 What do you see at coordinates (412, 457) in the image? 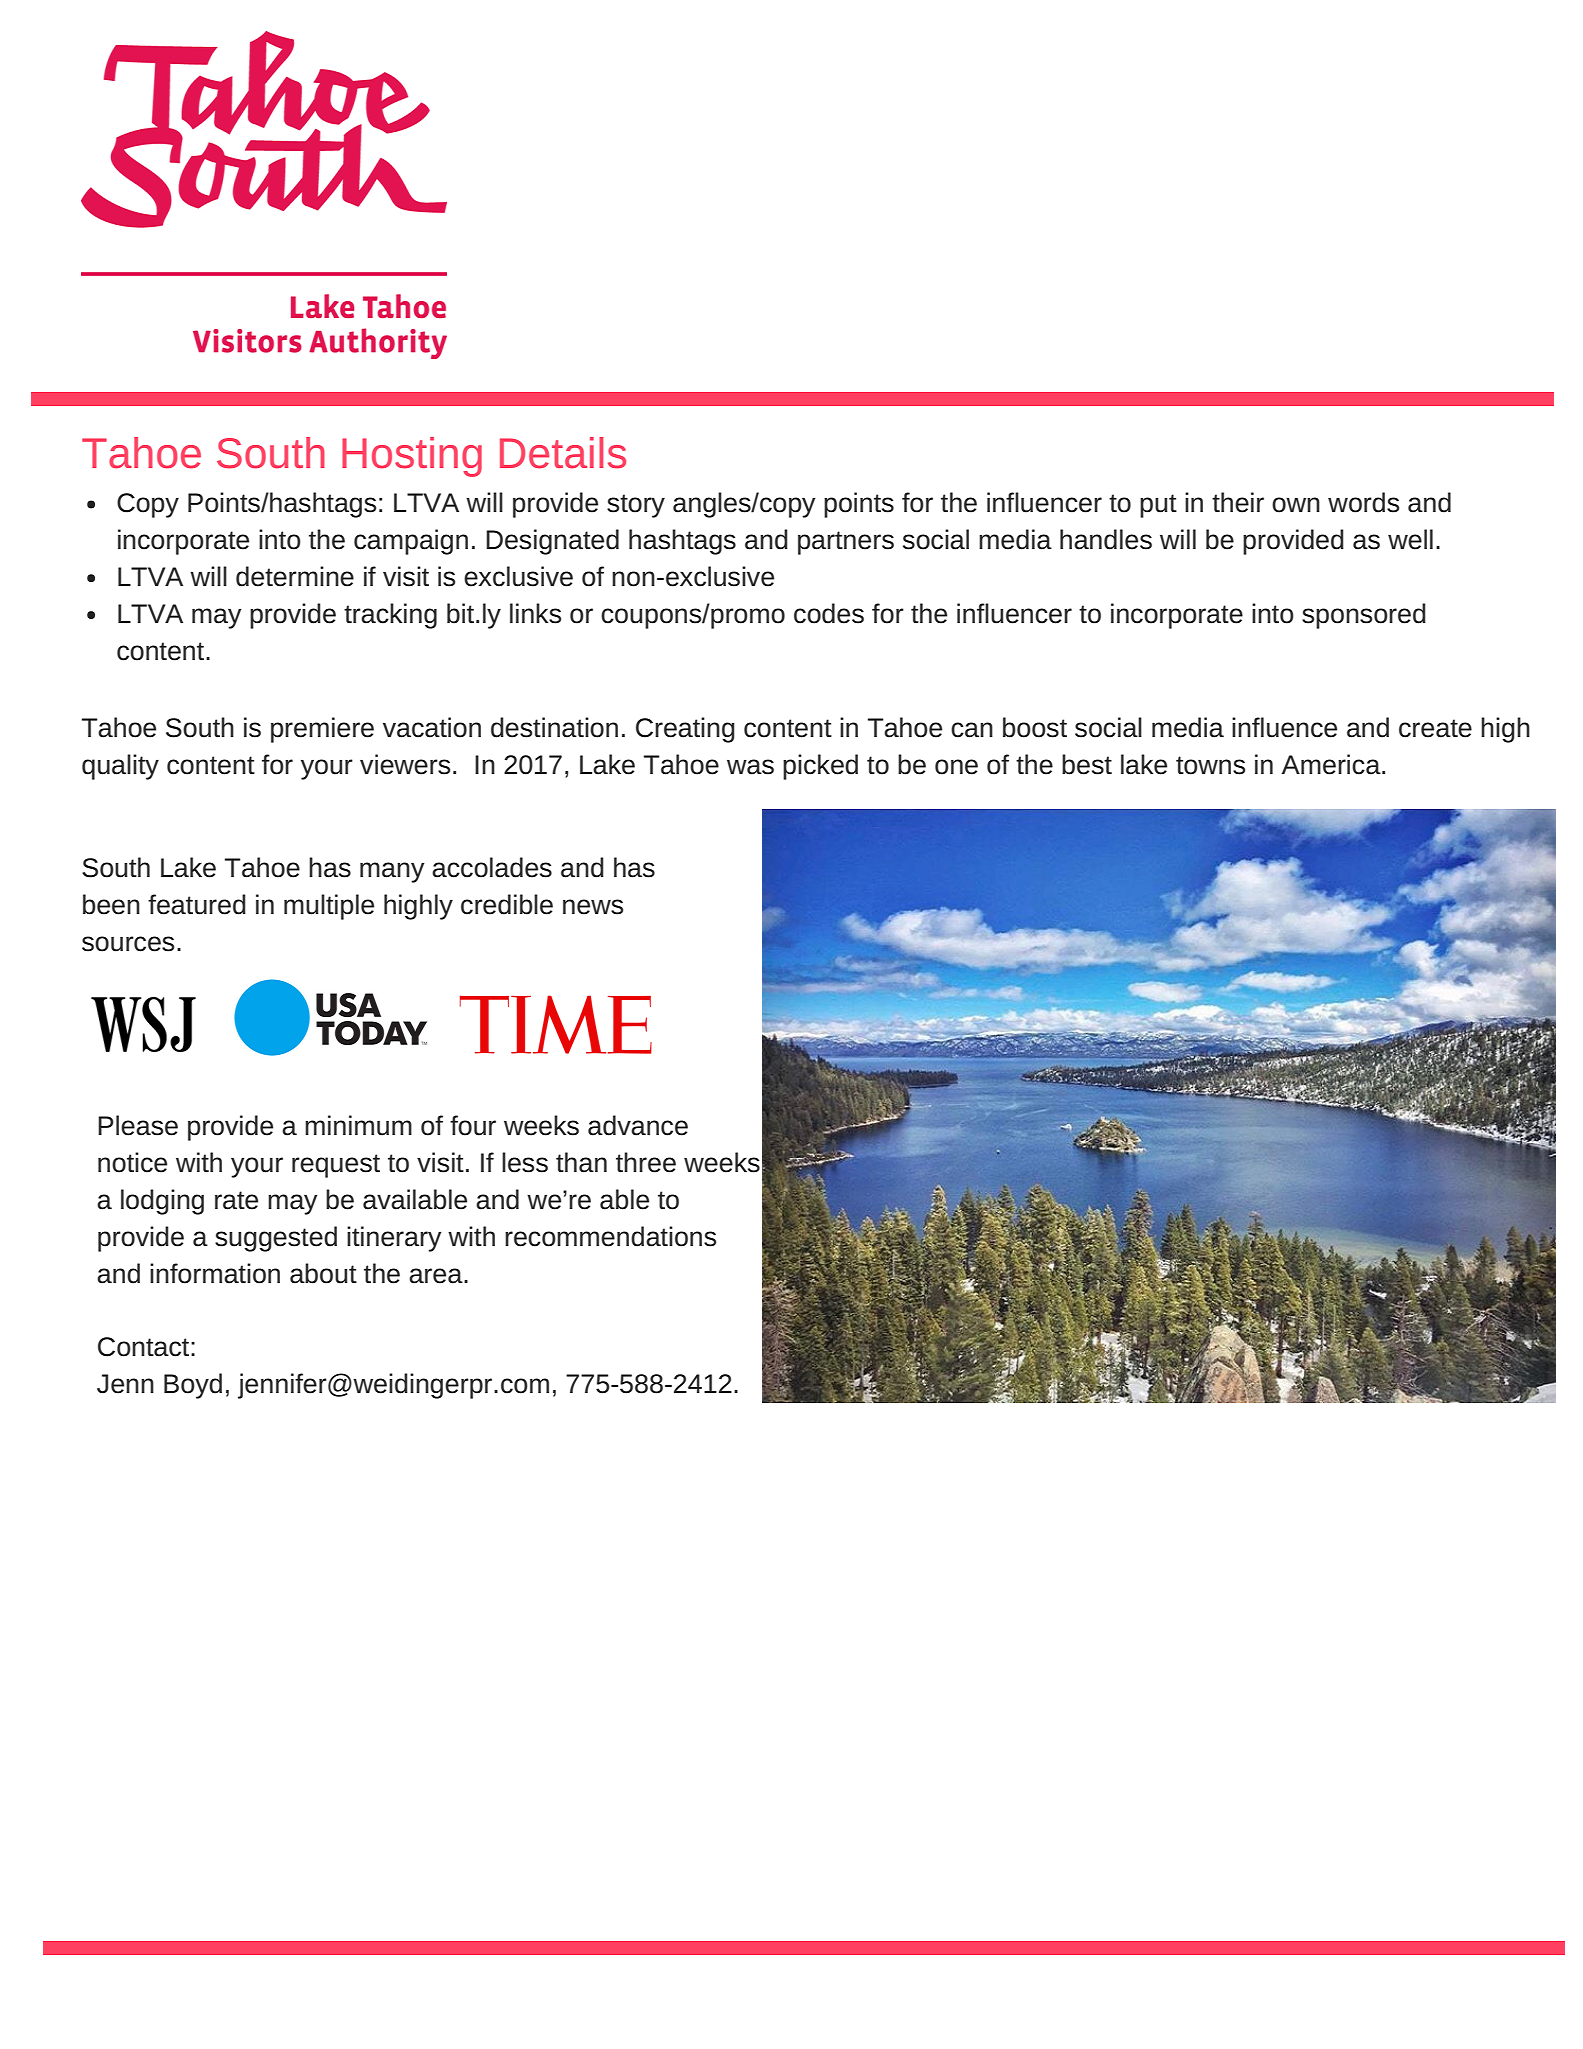
I see `Hosting` at bounding box center [412, 457].
